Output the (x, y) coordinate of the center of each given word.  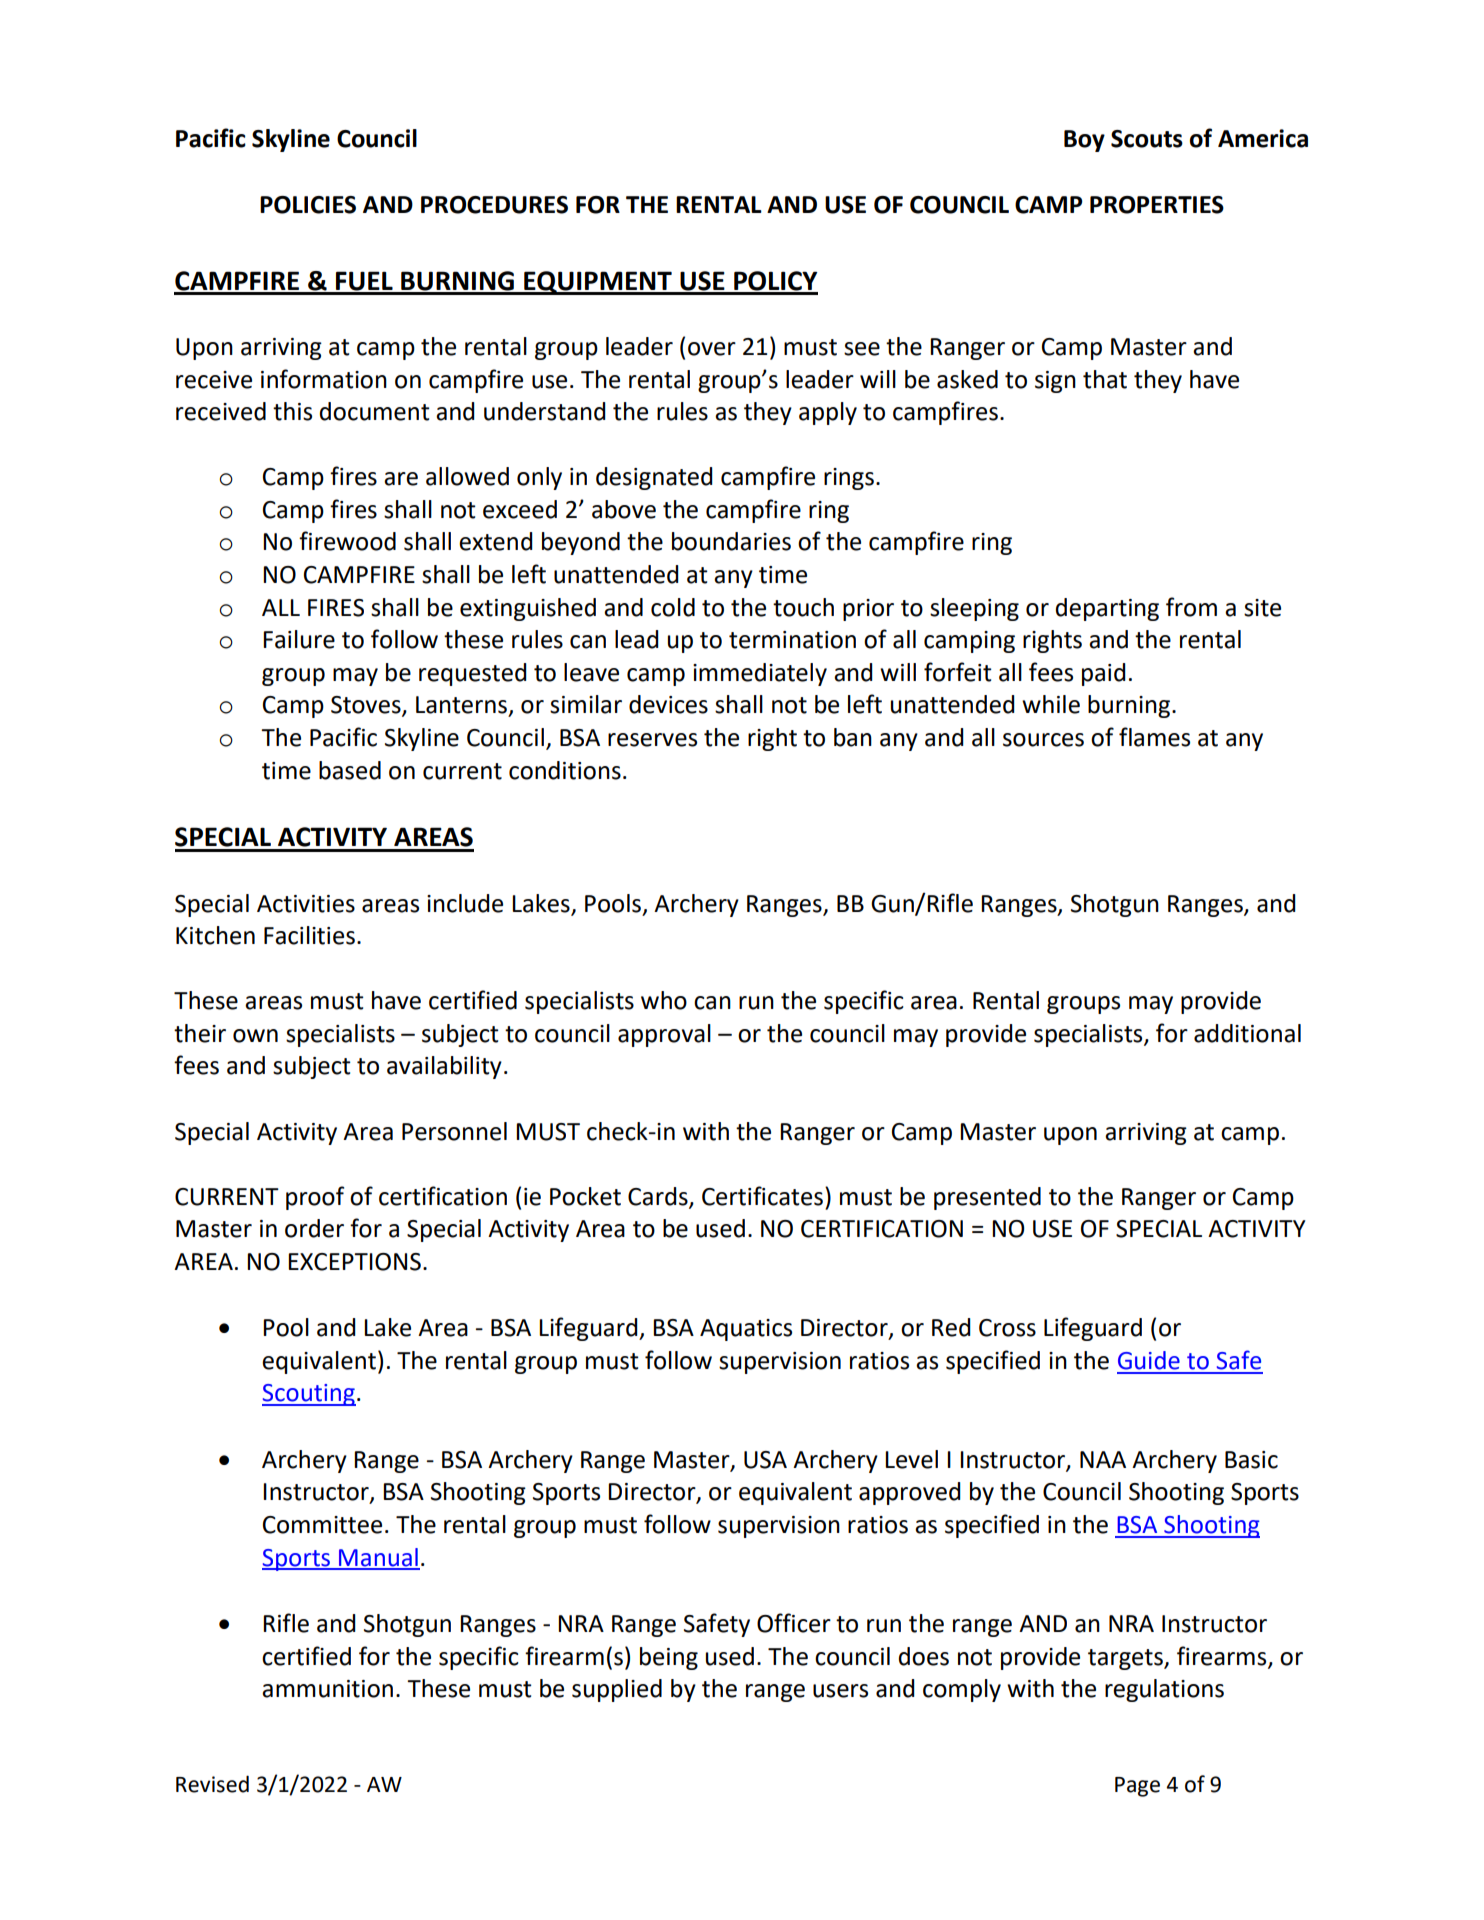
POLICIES (308, 205)
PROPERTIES (1157, 205)
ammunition (327, 1689)
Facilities (309, 935)
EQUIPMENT (598, 283)
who (664, 1000)
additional (1247, 1033)
